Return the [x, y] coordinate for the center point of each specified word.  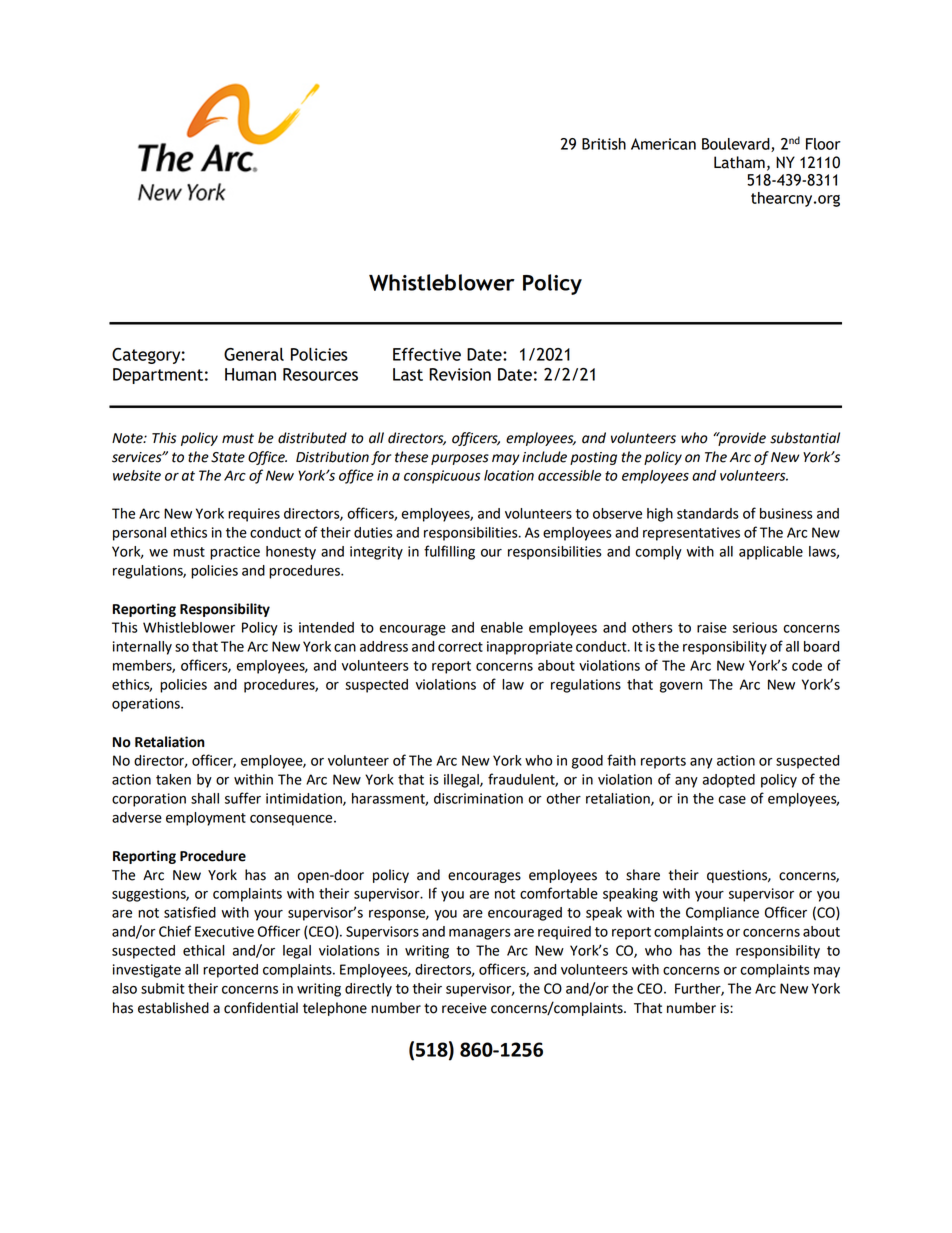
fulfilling [449, 552]
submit [163, 988]
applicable [771, 553]
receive [464, 1008]
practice [235, 553]
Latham [739, 162]
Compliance [722, 914]
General [254, 354]
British [604, 144]
